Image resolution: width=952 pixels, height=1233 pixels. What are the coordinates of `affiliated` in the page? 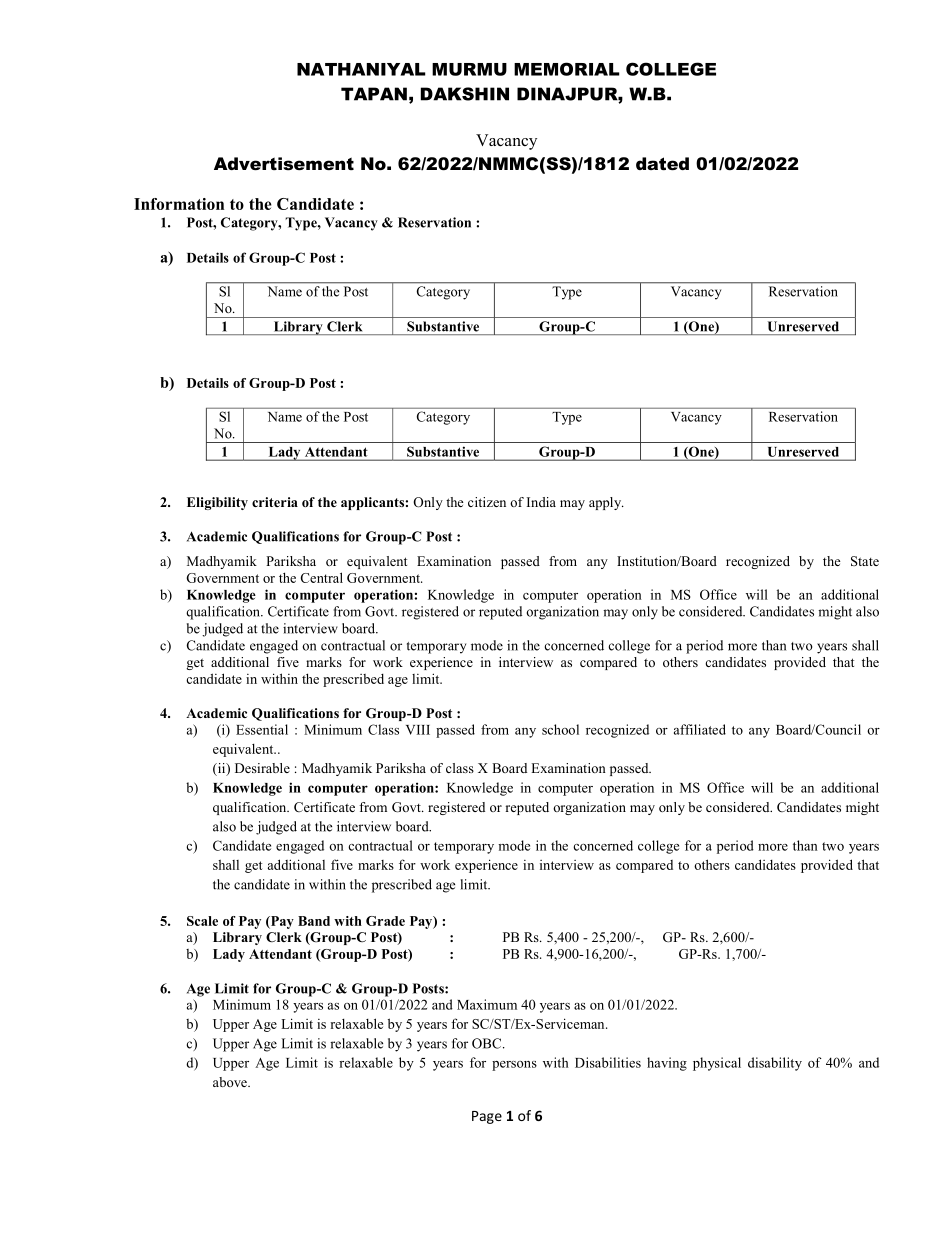 It's located at (700, 729).
